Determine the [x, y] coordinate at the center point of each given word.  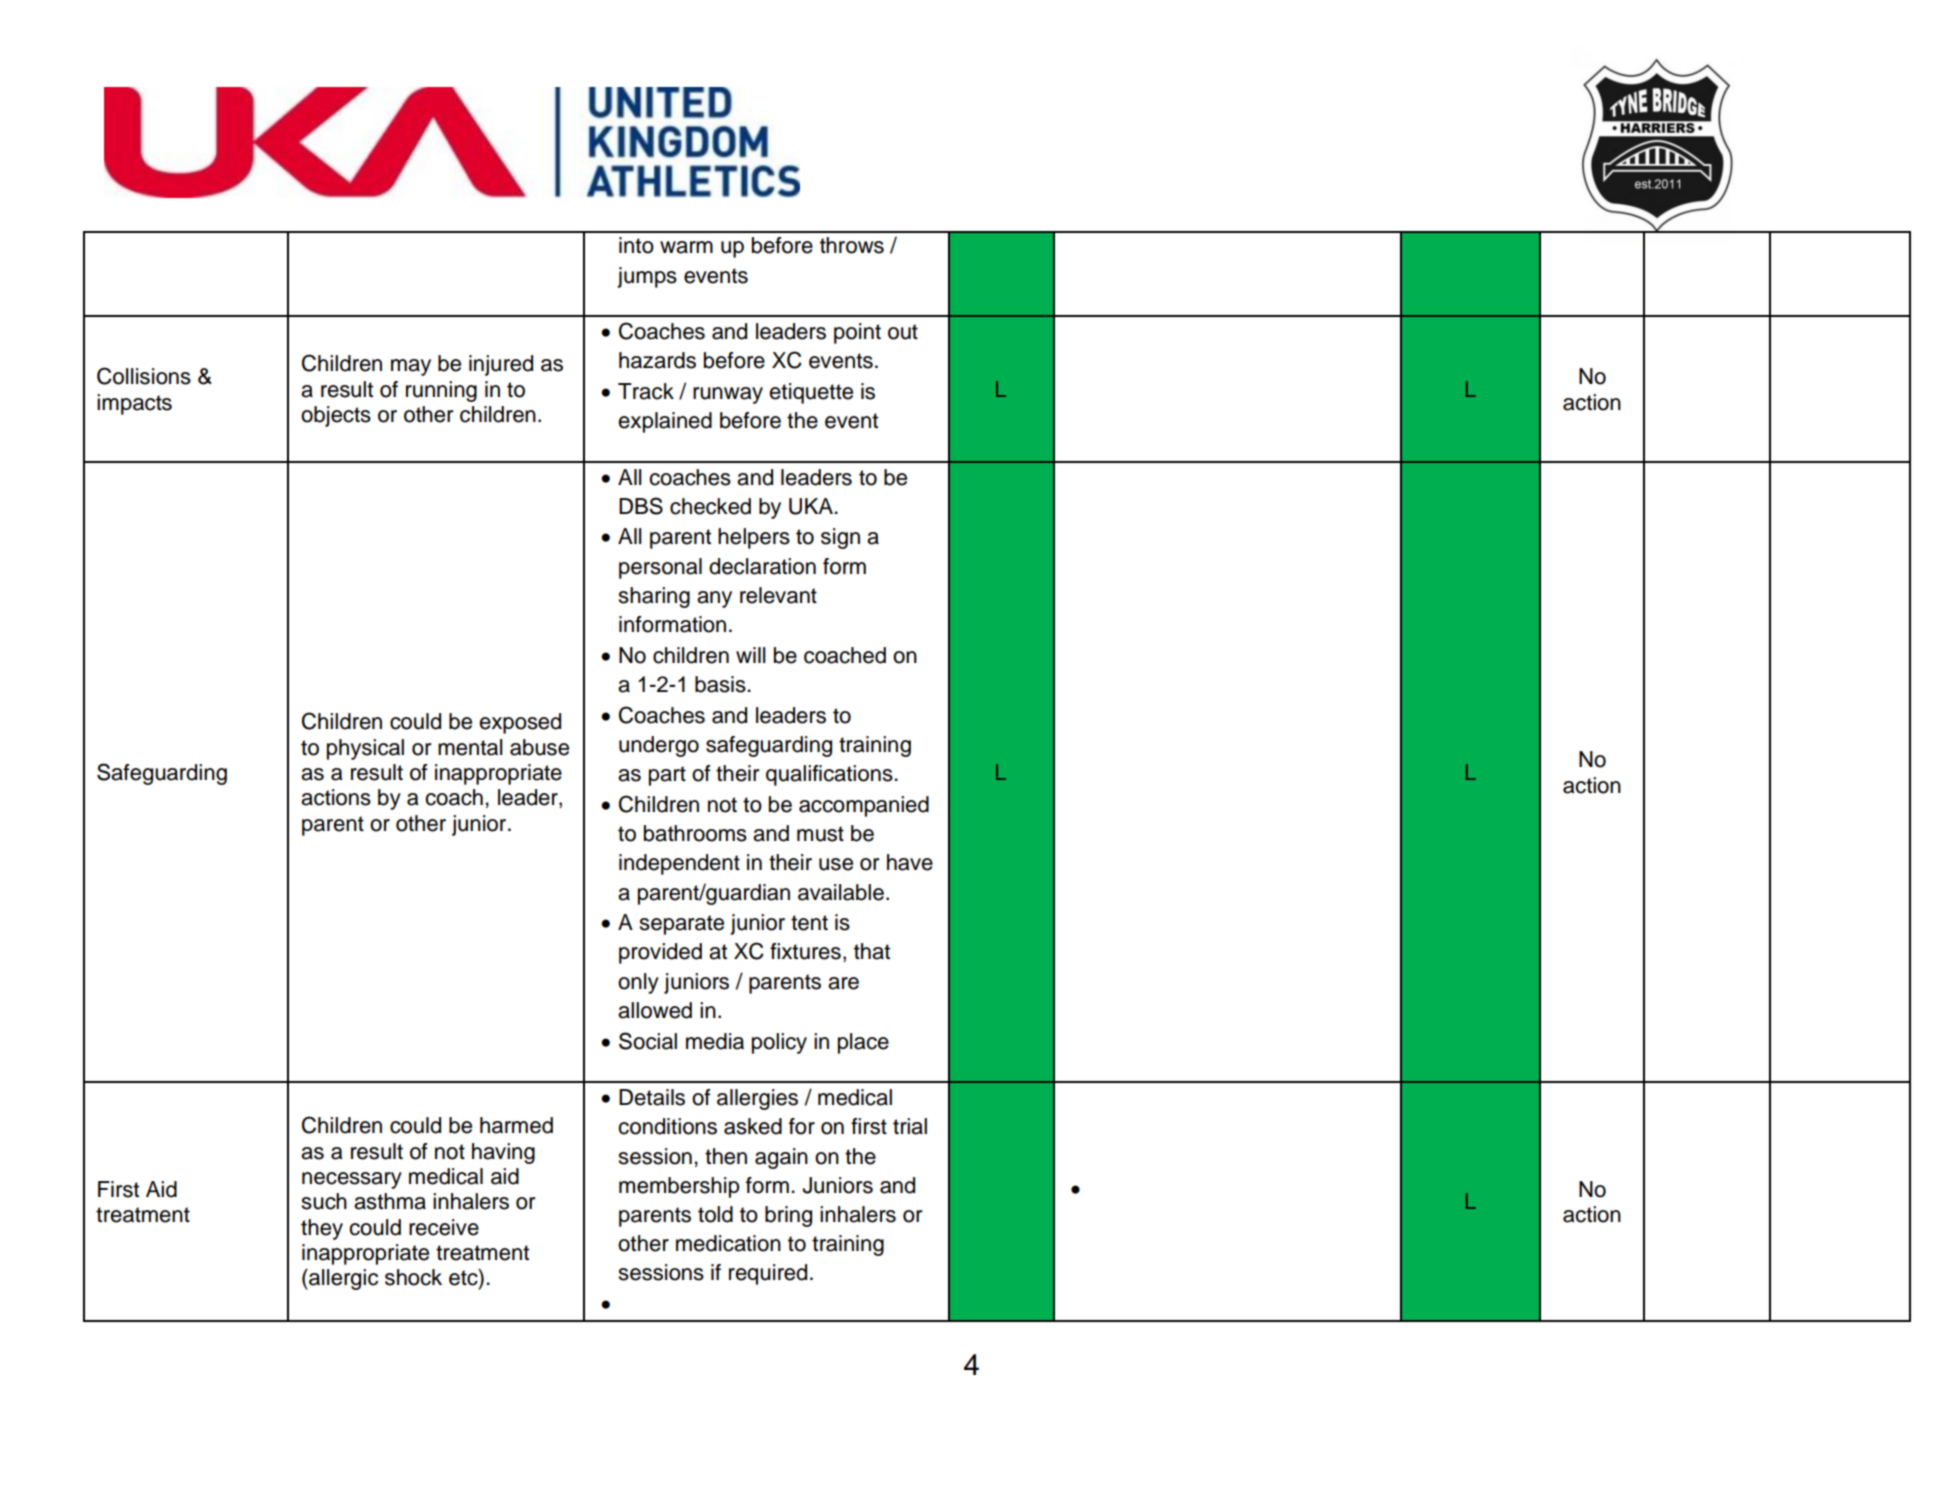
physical [365, 749]
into [636, 245]
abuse [539, 747]
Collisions [144, 376]
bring [788, 1216]
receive [444, 1227]
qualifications [830, 775]
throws [852, 245]
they [322, 1229]
